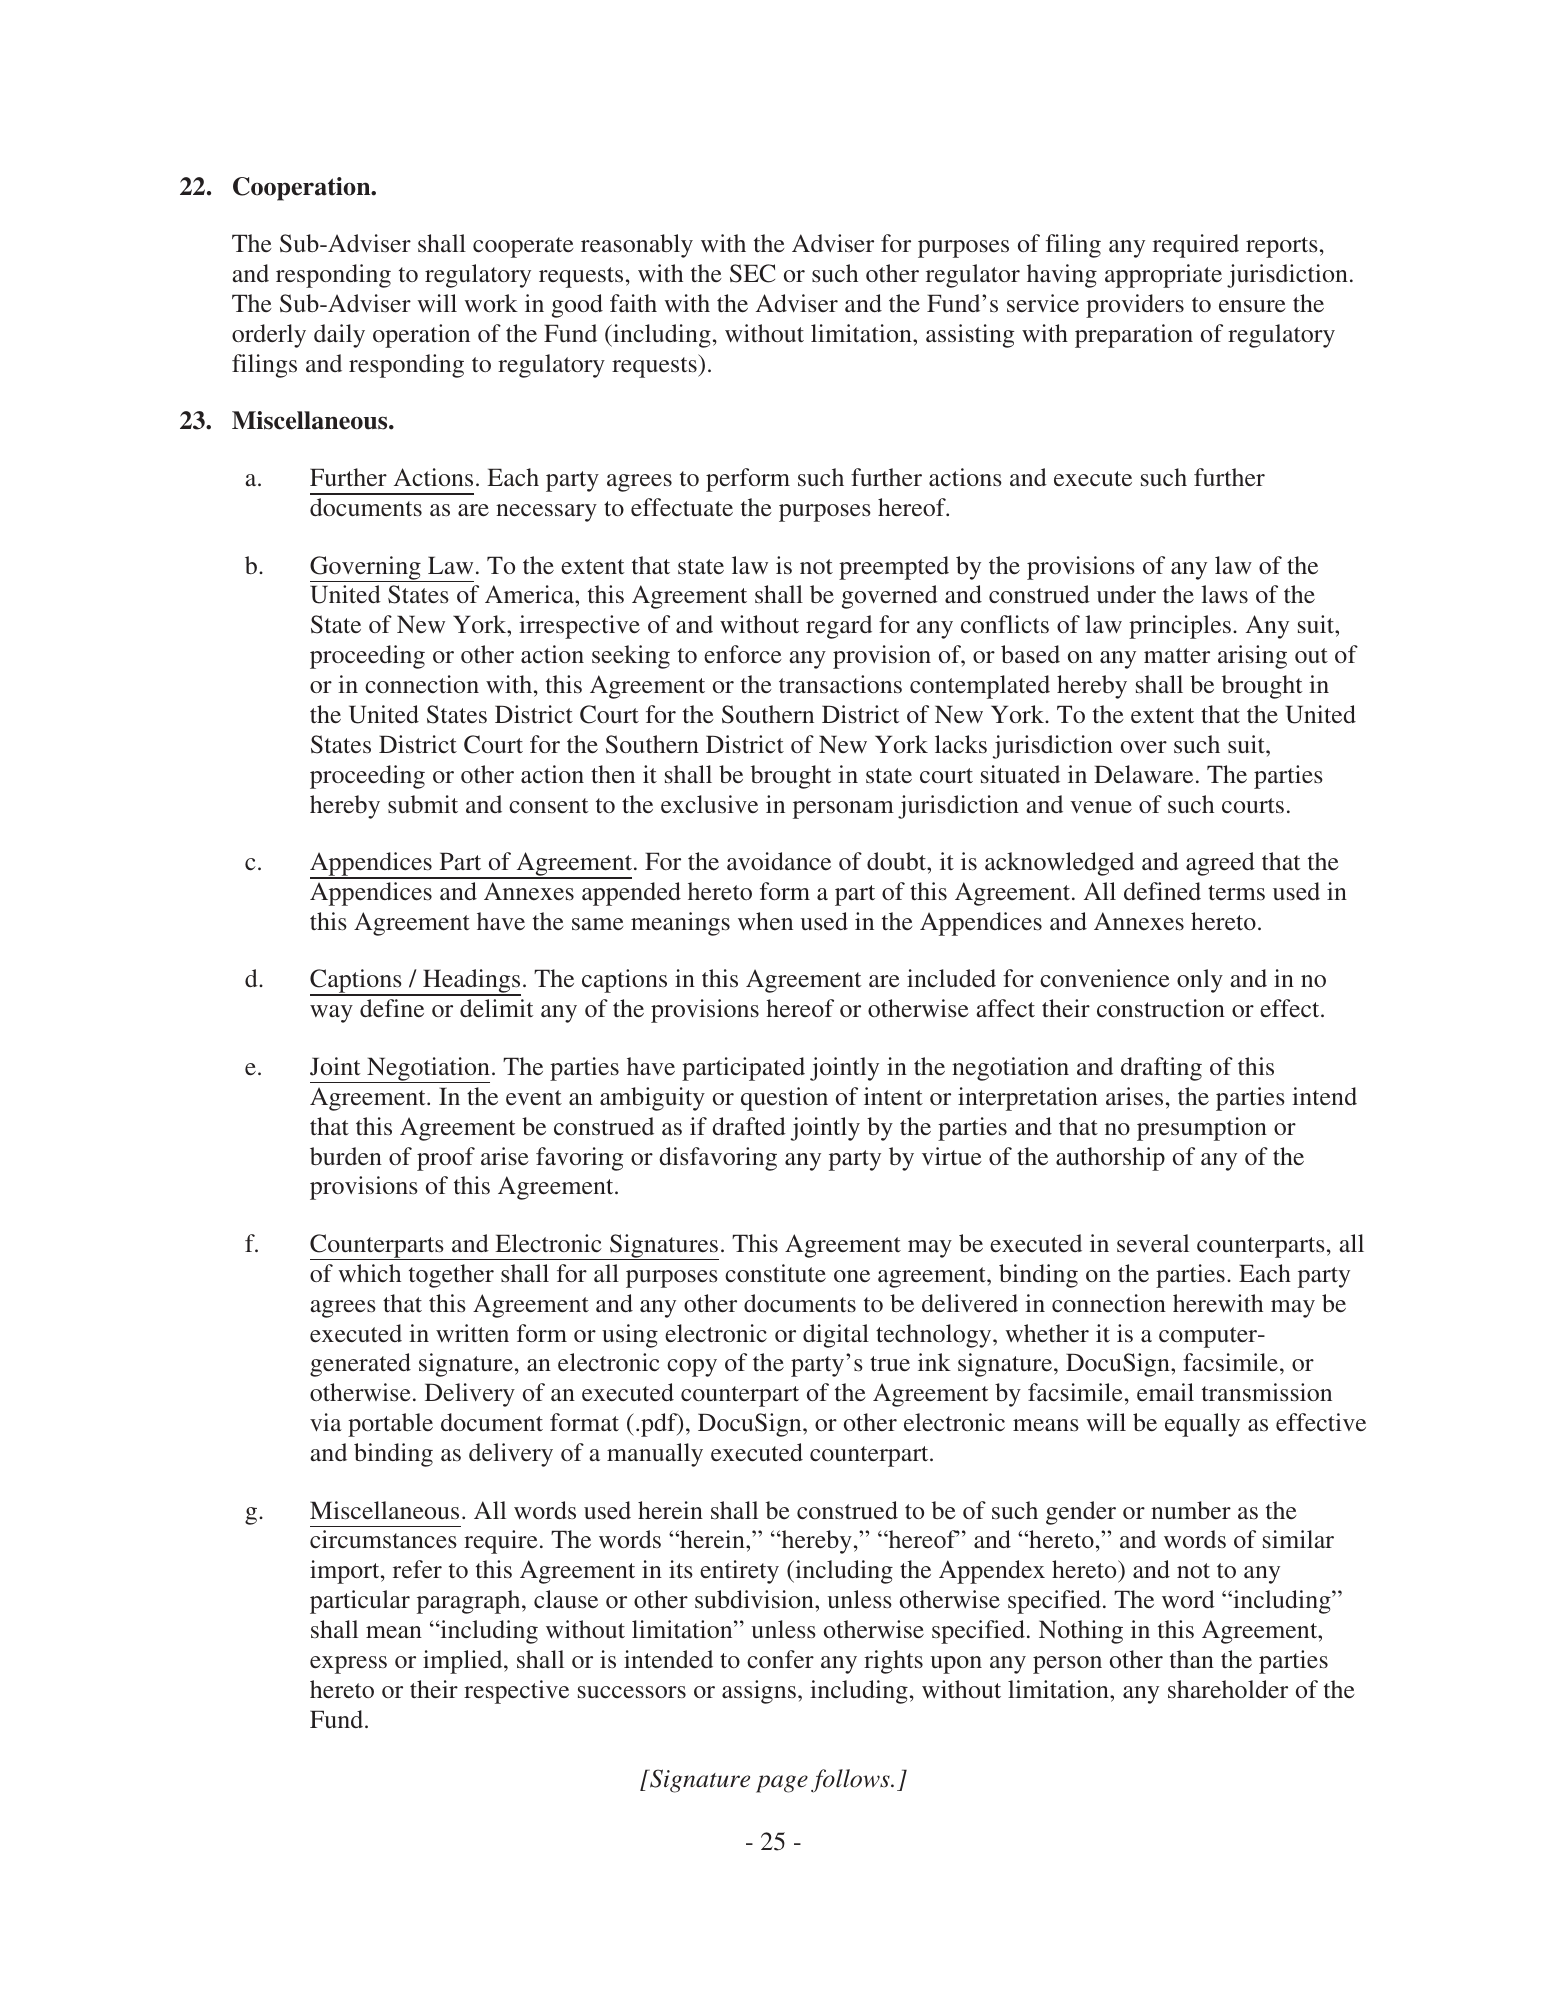  What do you see at coordinates (752, 273) in the screenshot?
I see `SEC` at bounding box center [752, 273].
